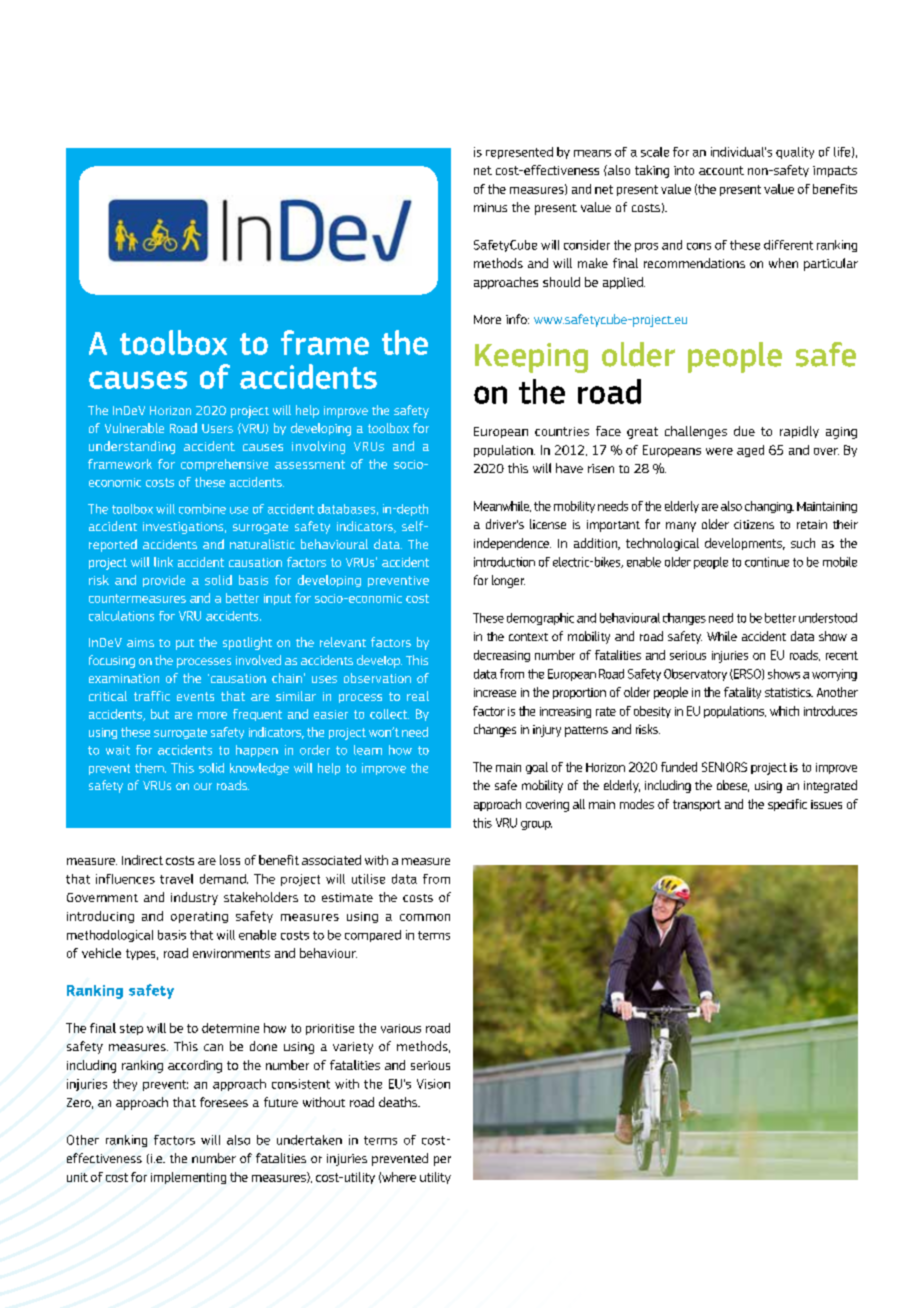 The height and width of the screenshot is (1308, 924). Describe the element at coordinates (188, 1178) in the screenshot. I see `implementing` at that location.
